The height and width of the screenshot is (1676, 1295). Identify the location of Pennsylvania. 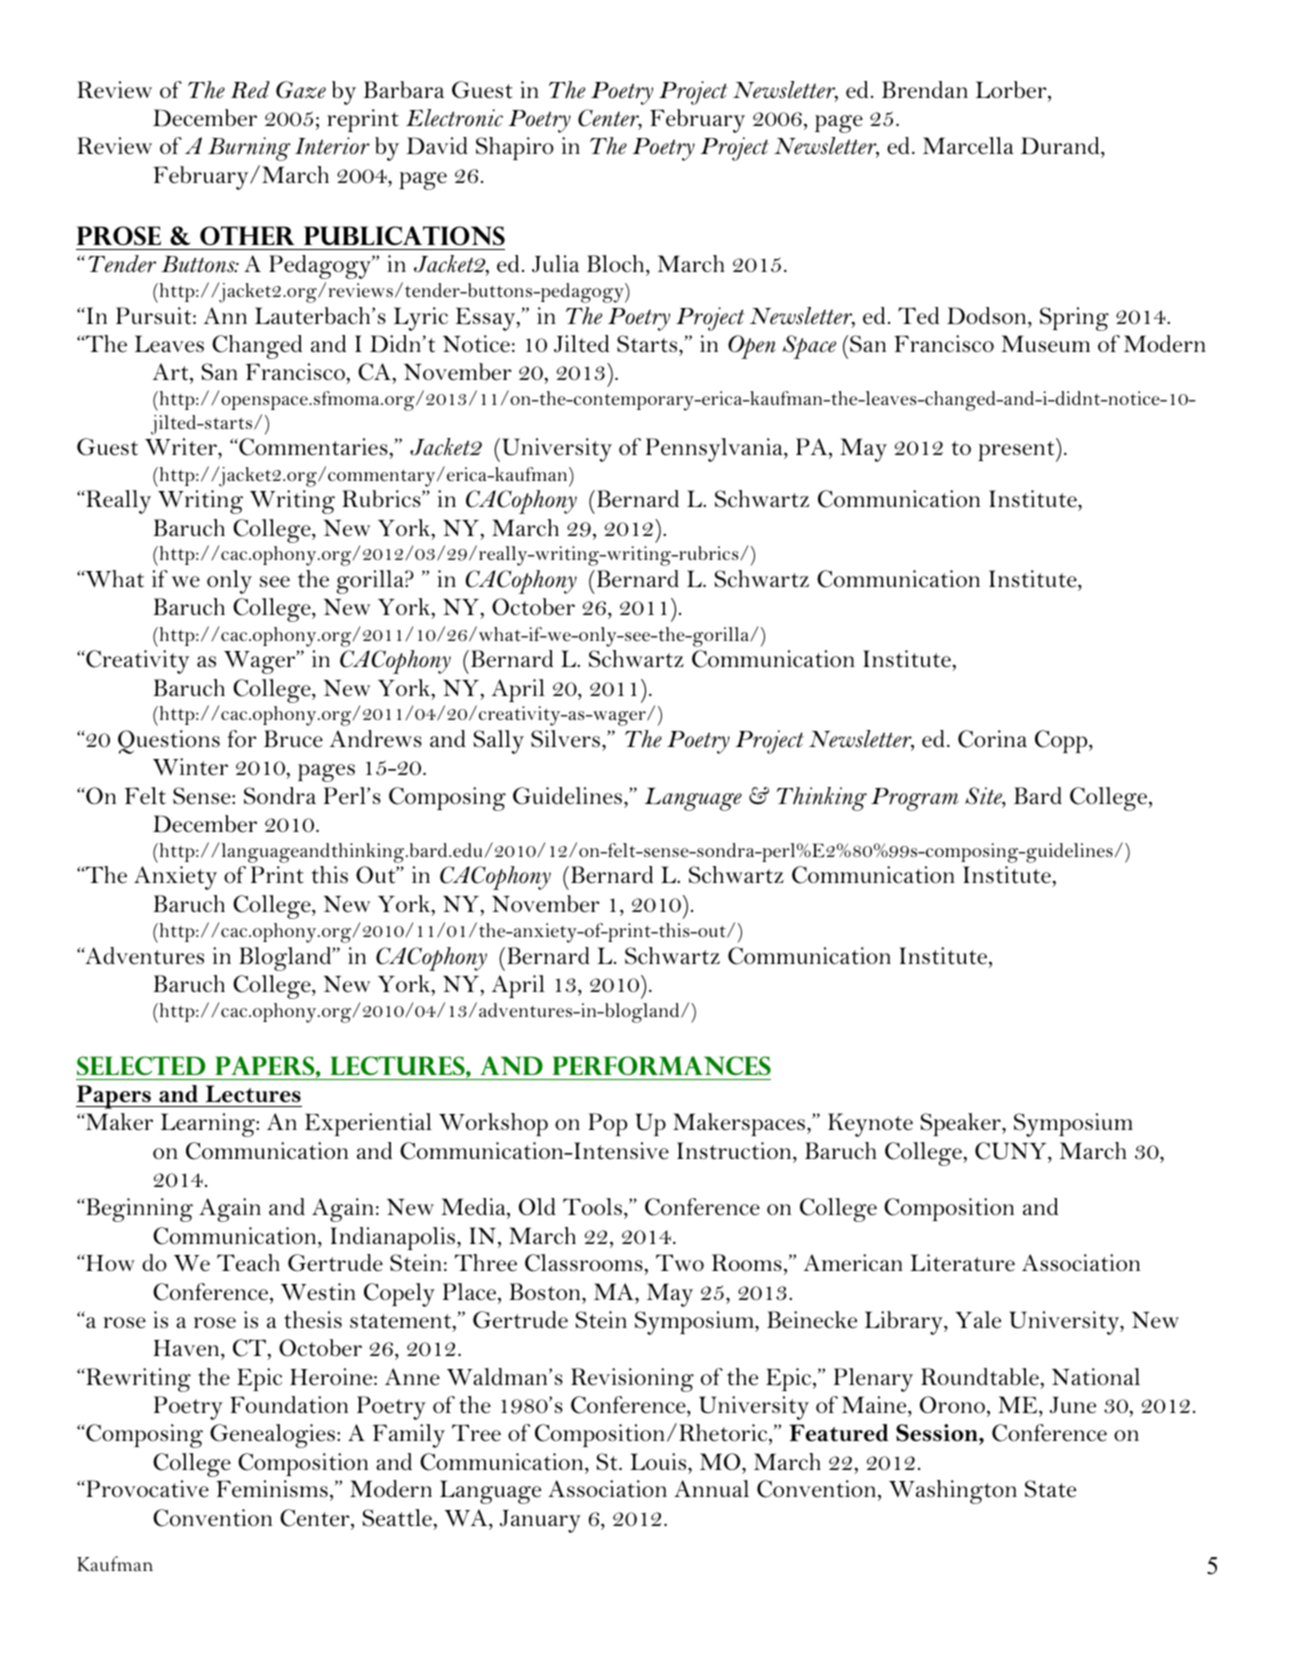
(715, 450).
